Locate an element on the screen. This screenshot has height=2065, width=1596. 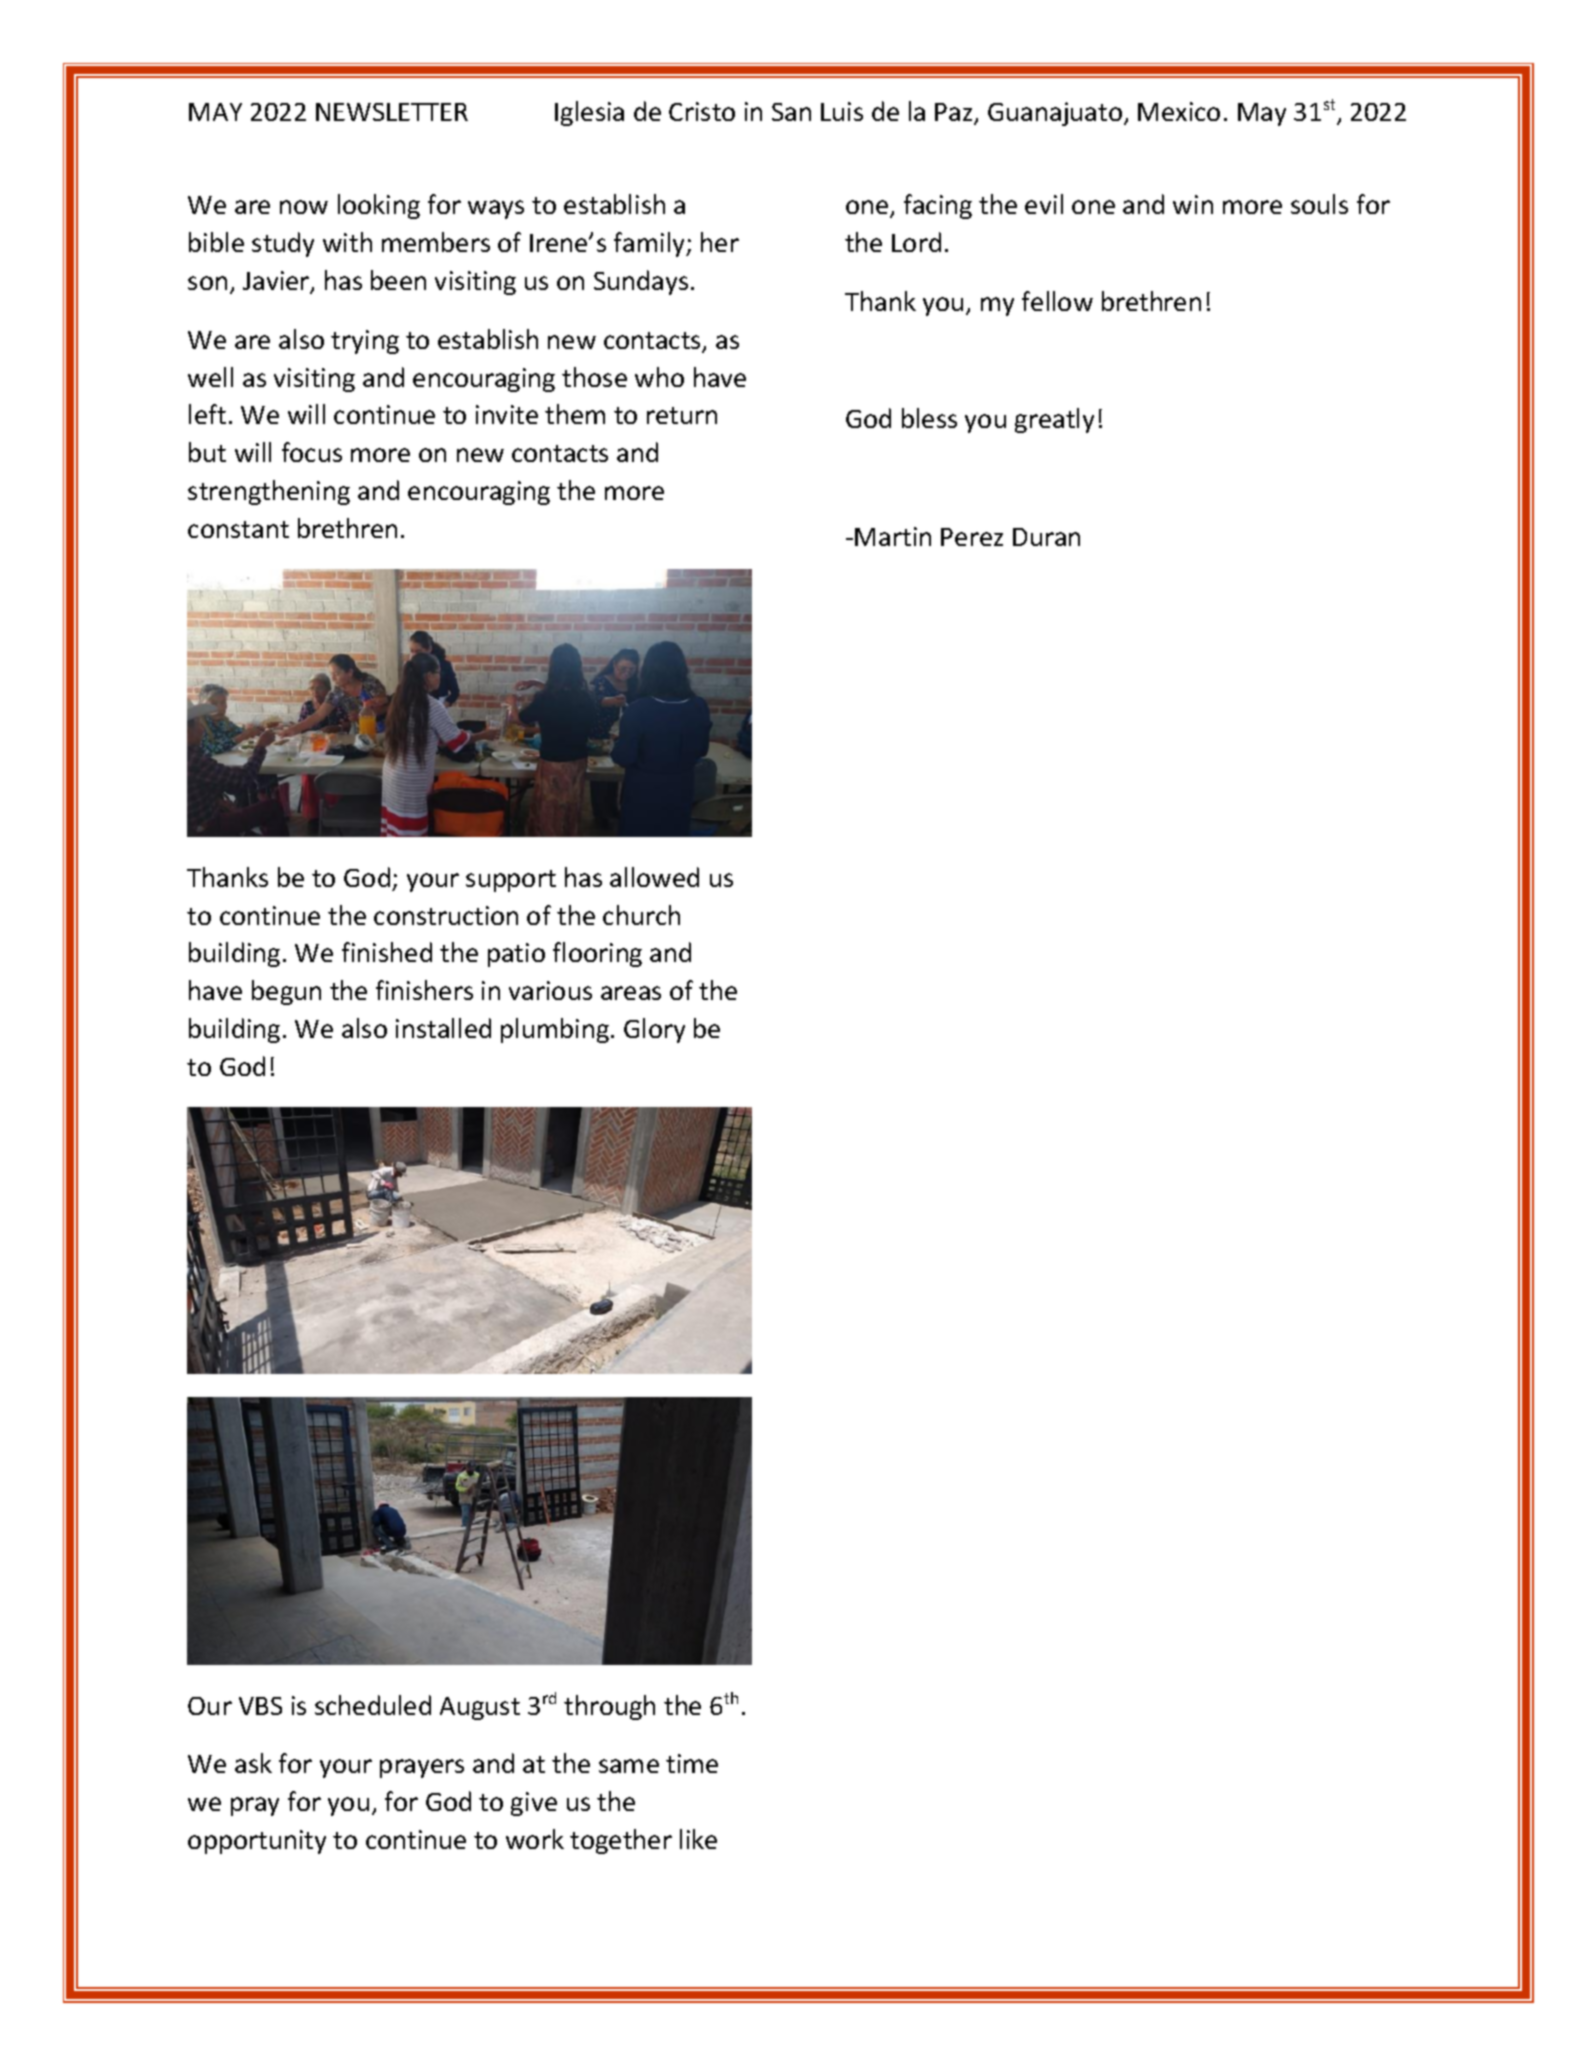
Martin is located at coordinates (893, 536).
